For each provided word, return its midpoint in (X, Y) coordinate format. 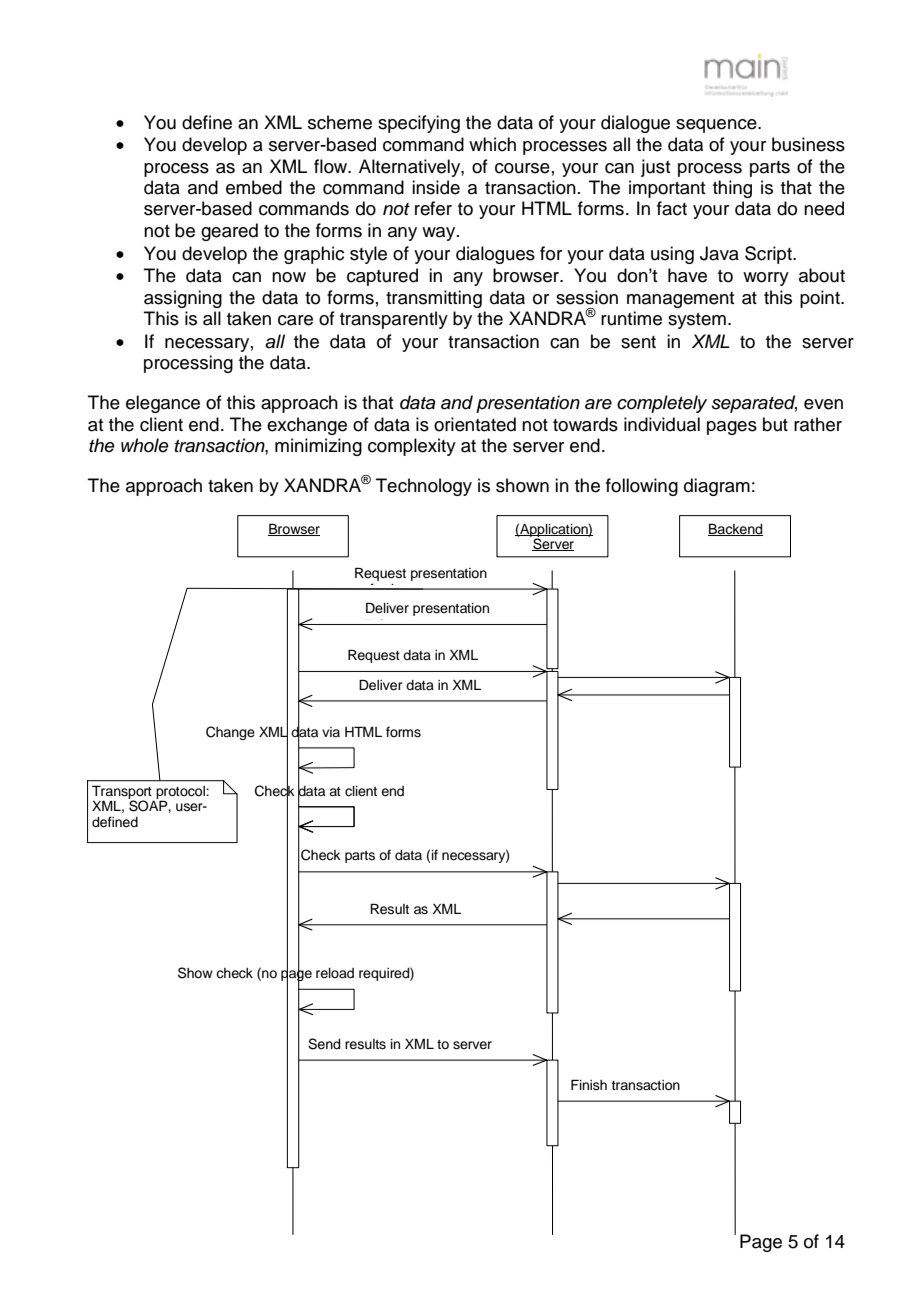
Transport (122, 793)
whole (145, 445)
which (492, 144)
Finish (589, 1084)
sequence (717, 126)
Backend (735, 529)
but (775, 424)
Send (324, 1044)
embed (254, 187)
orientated (475, 424)
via (331, 732)
